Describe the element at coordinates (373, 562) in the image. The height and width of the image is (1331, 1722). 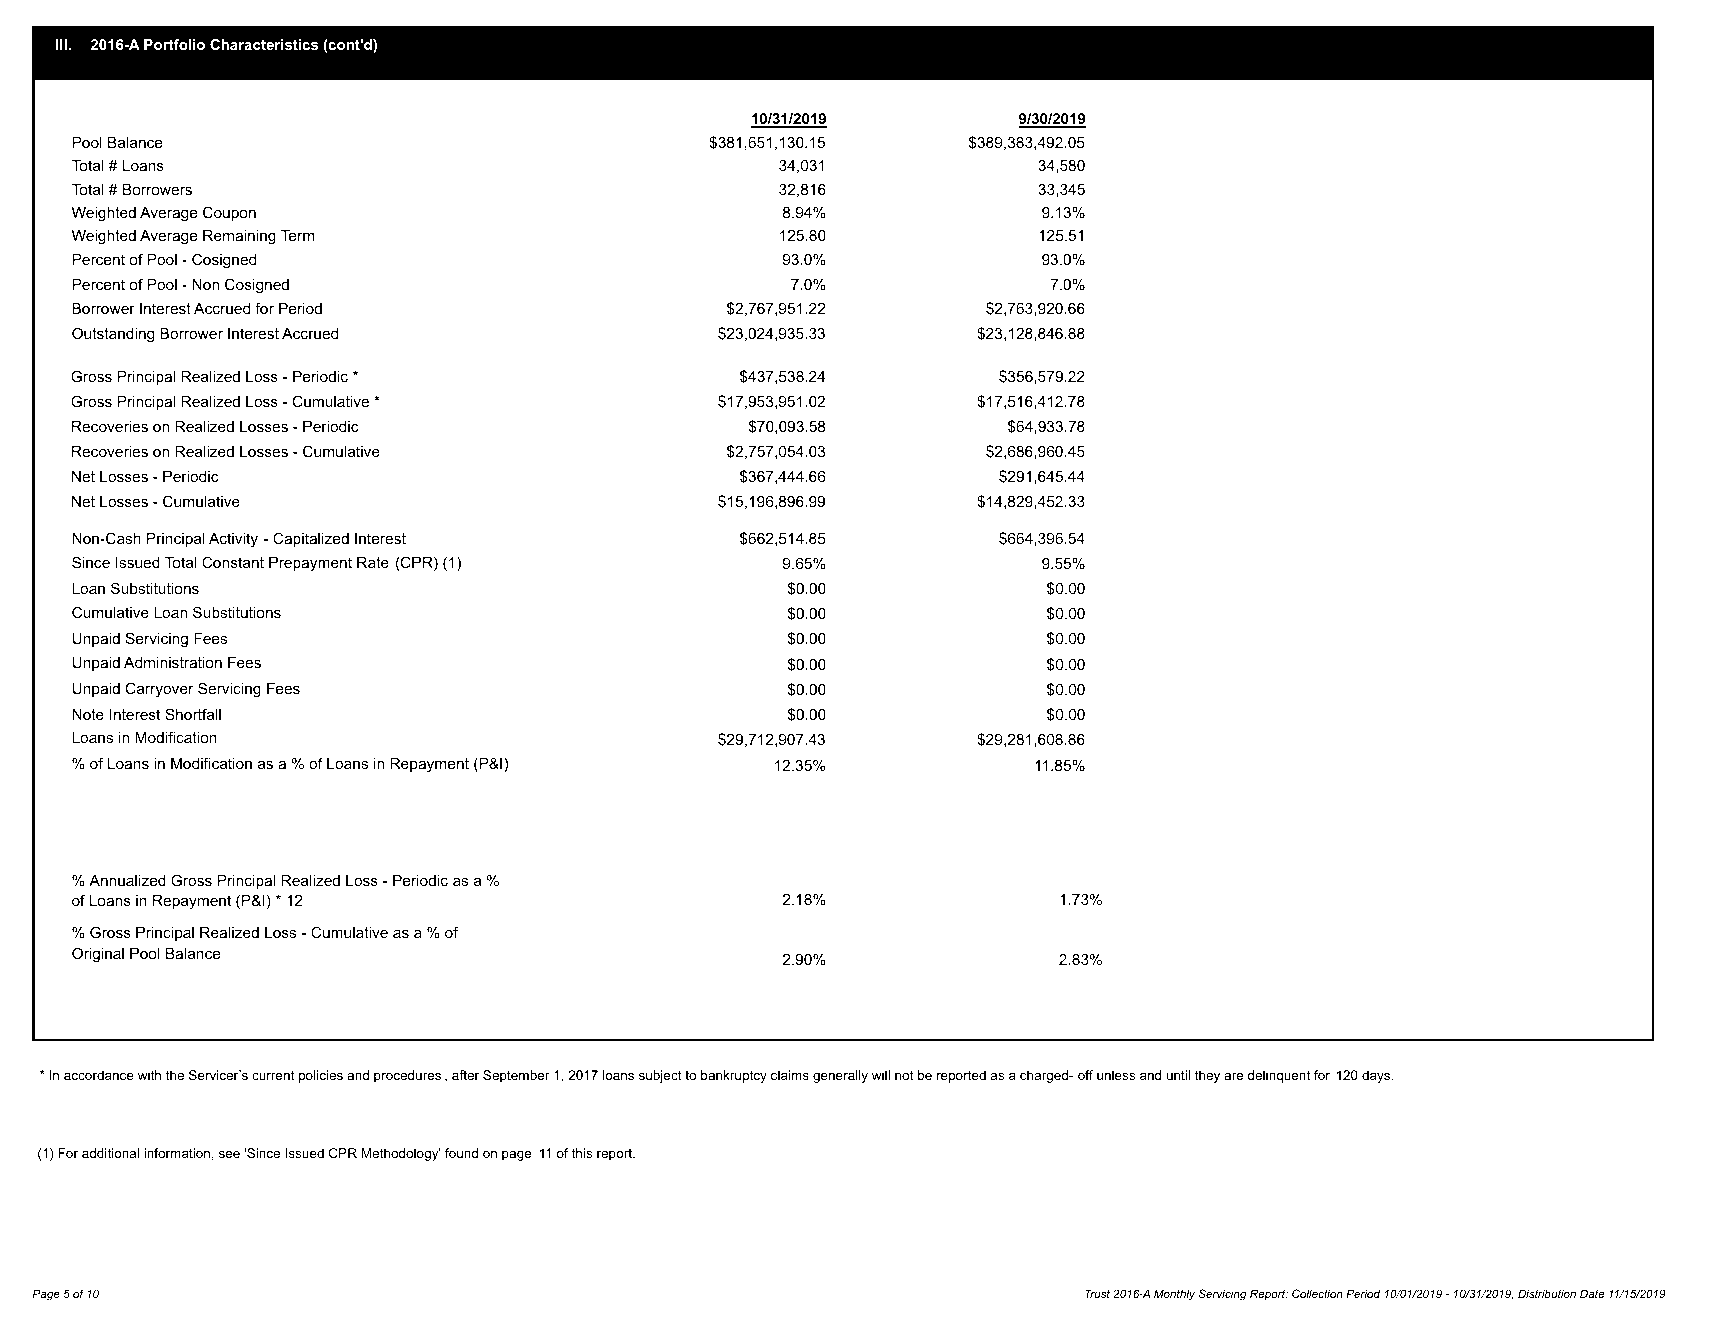
I see `Rate` at that location.
